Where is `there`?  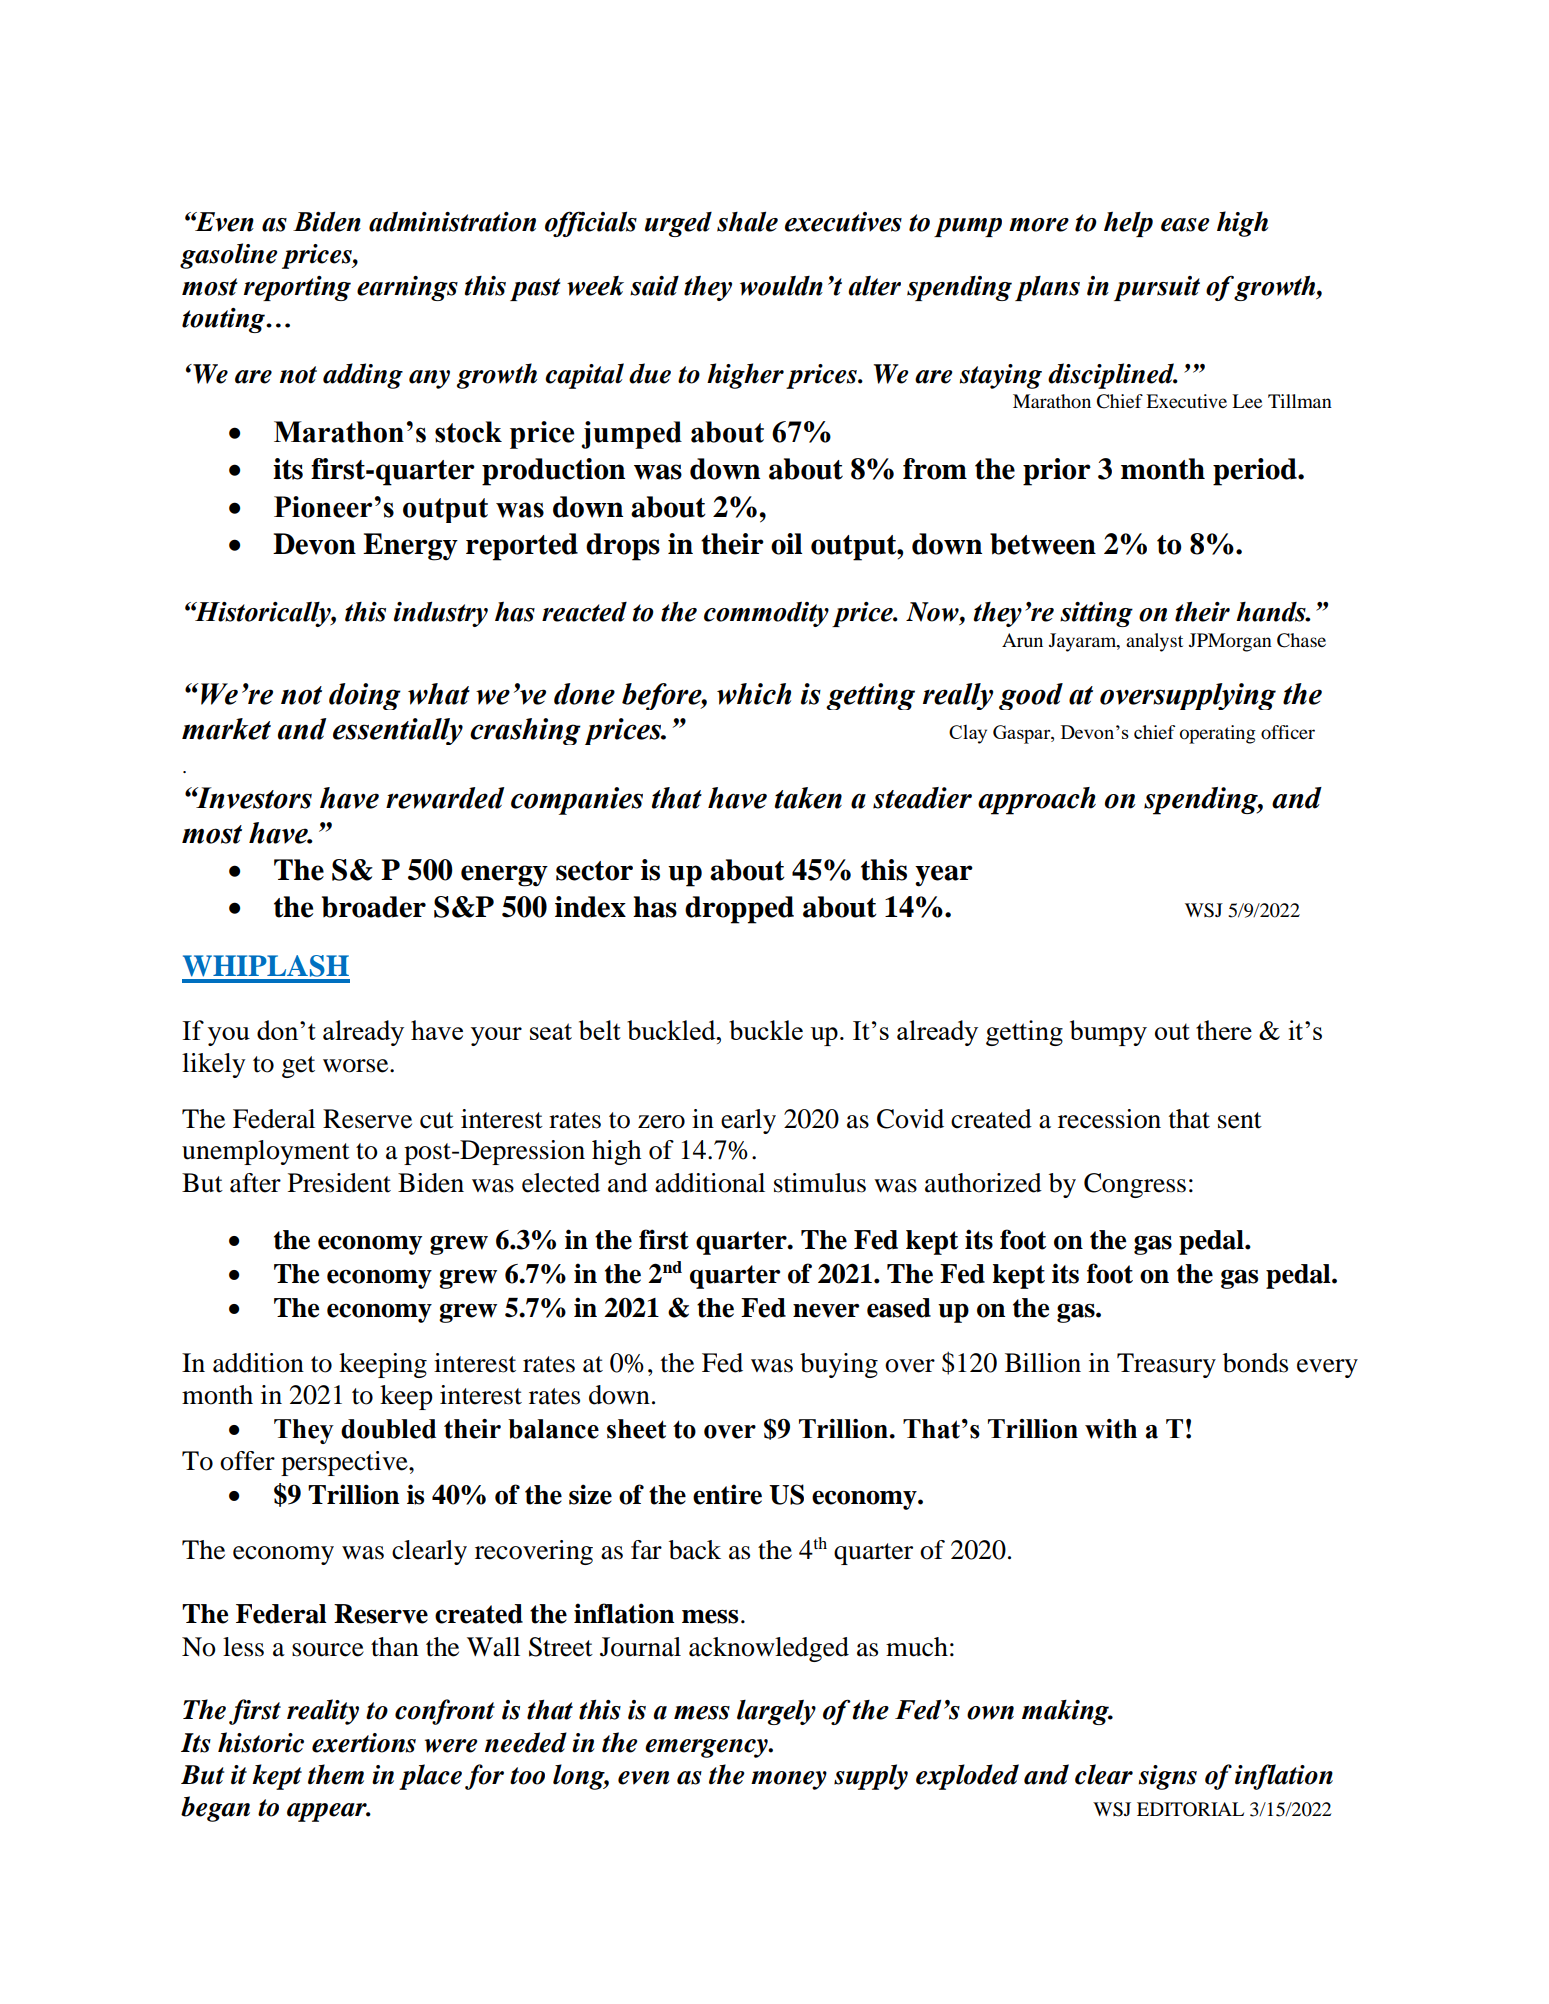 there is located at coordinates (1224, 1030).
